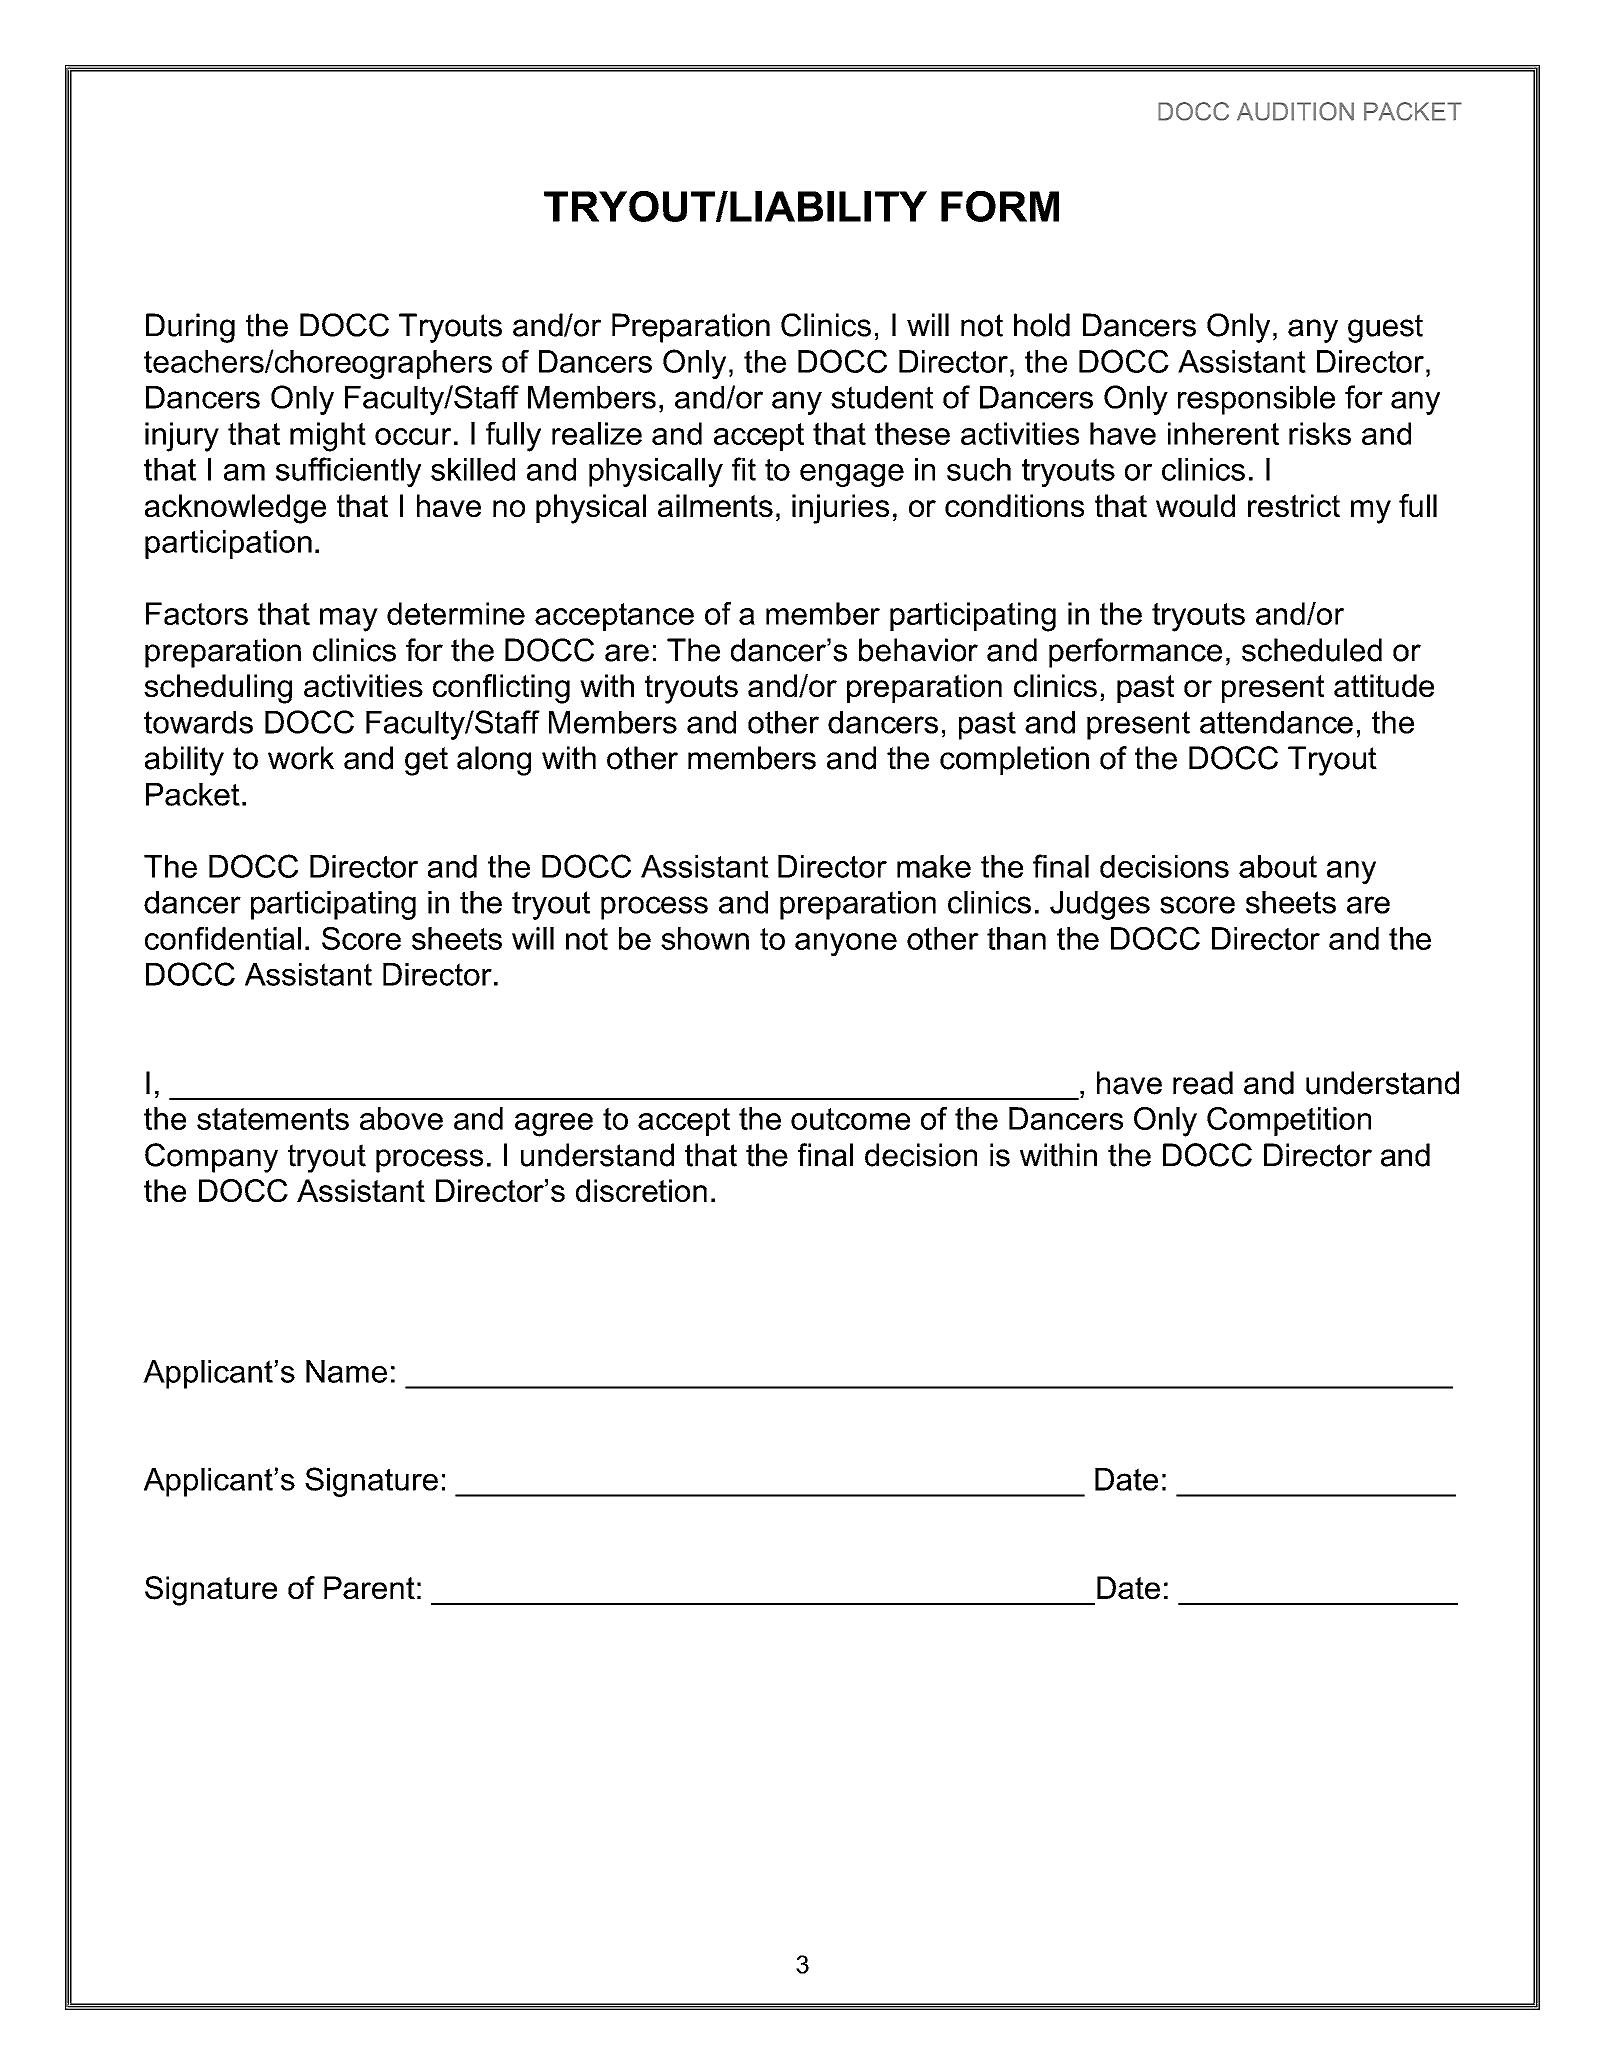 This screenshot has width=1600, height=2070. Describe the element at coordinates (369, 1588) in the screenshot. I see `Parent` at that location.
